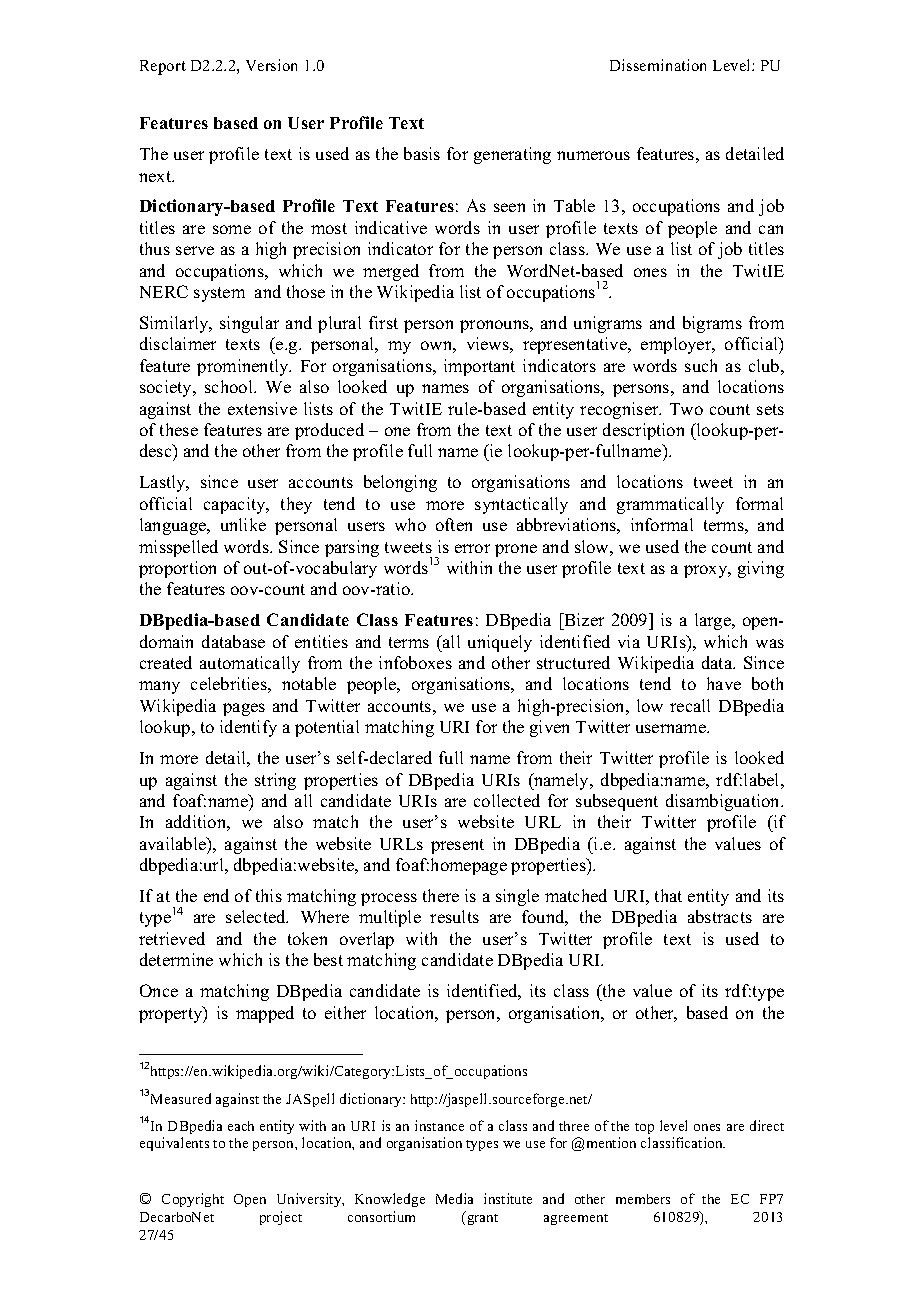 The image size is (924, 1308). I want to click on capacity, so click(236, 505).
